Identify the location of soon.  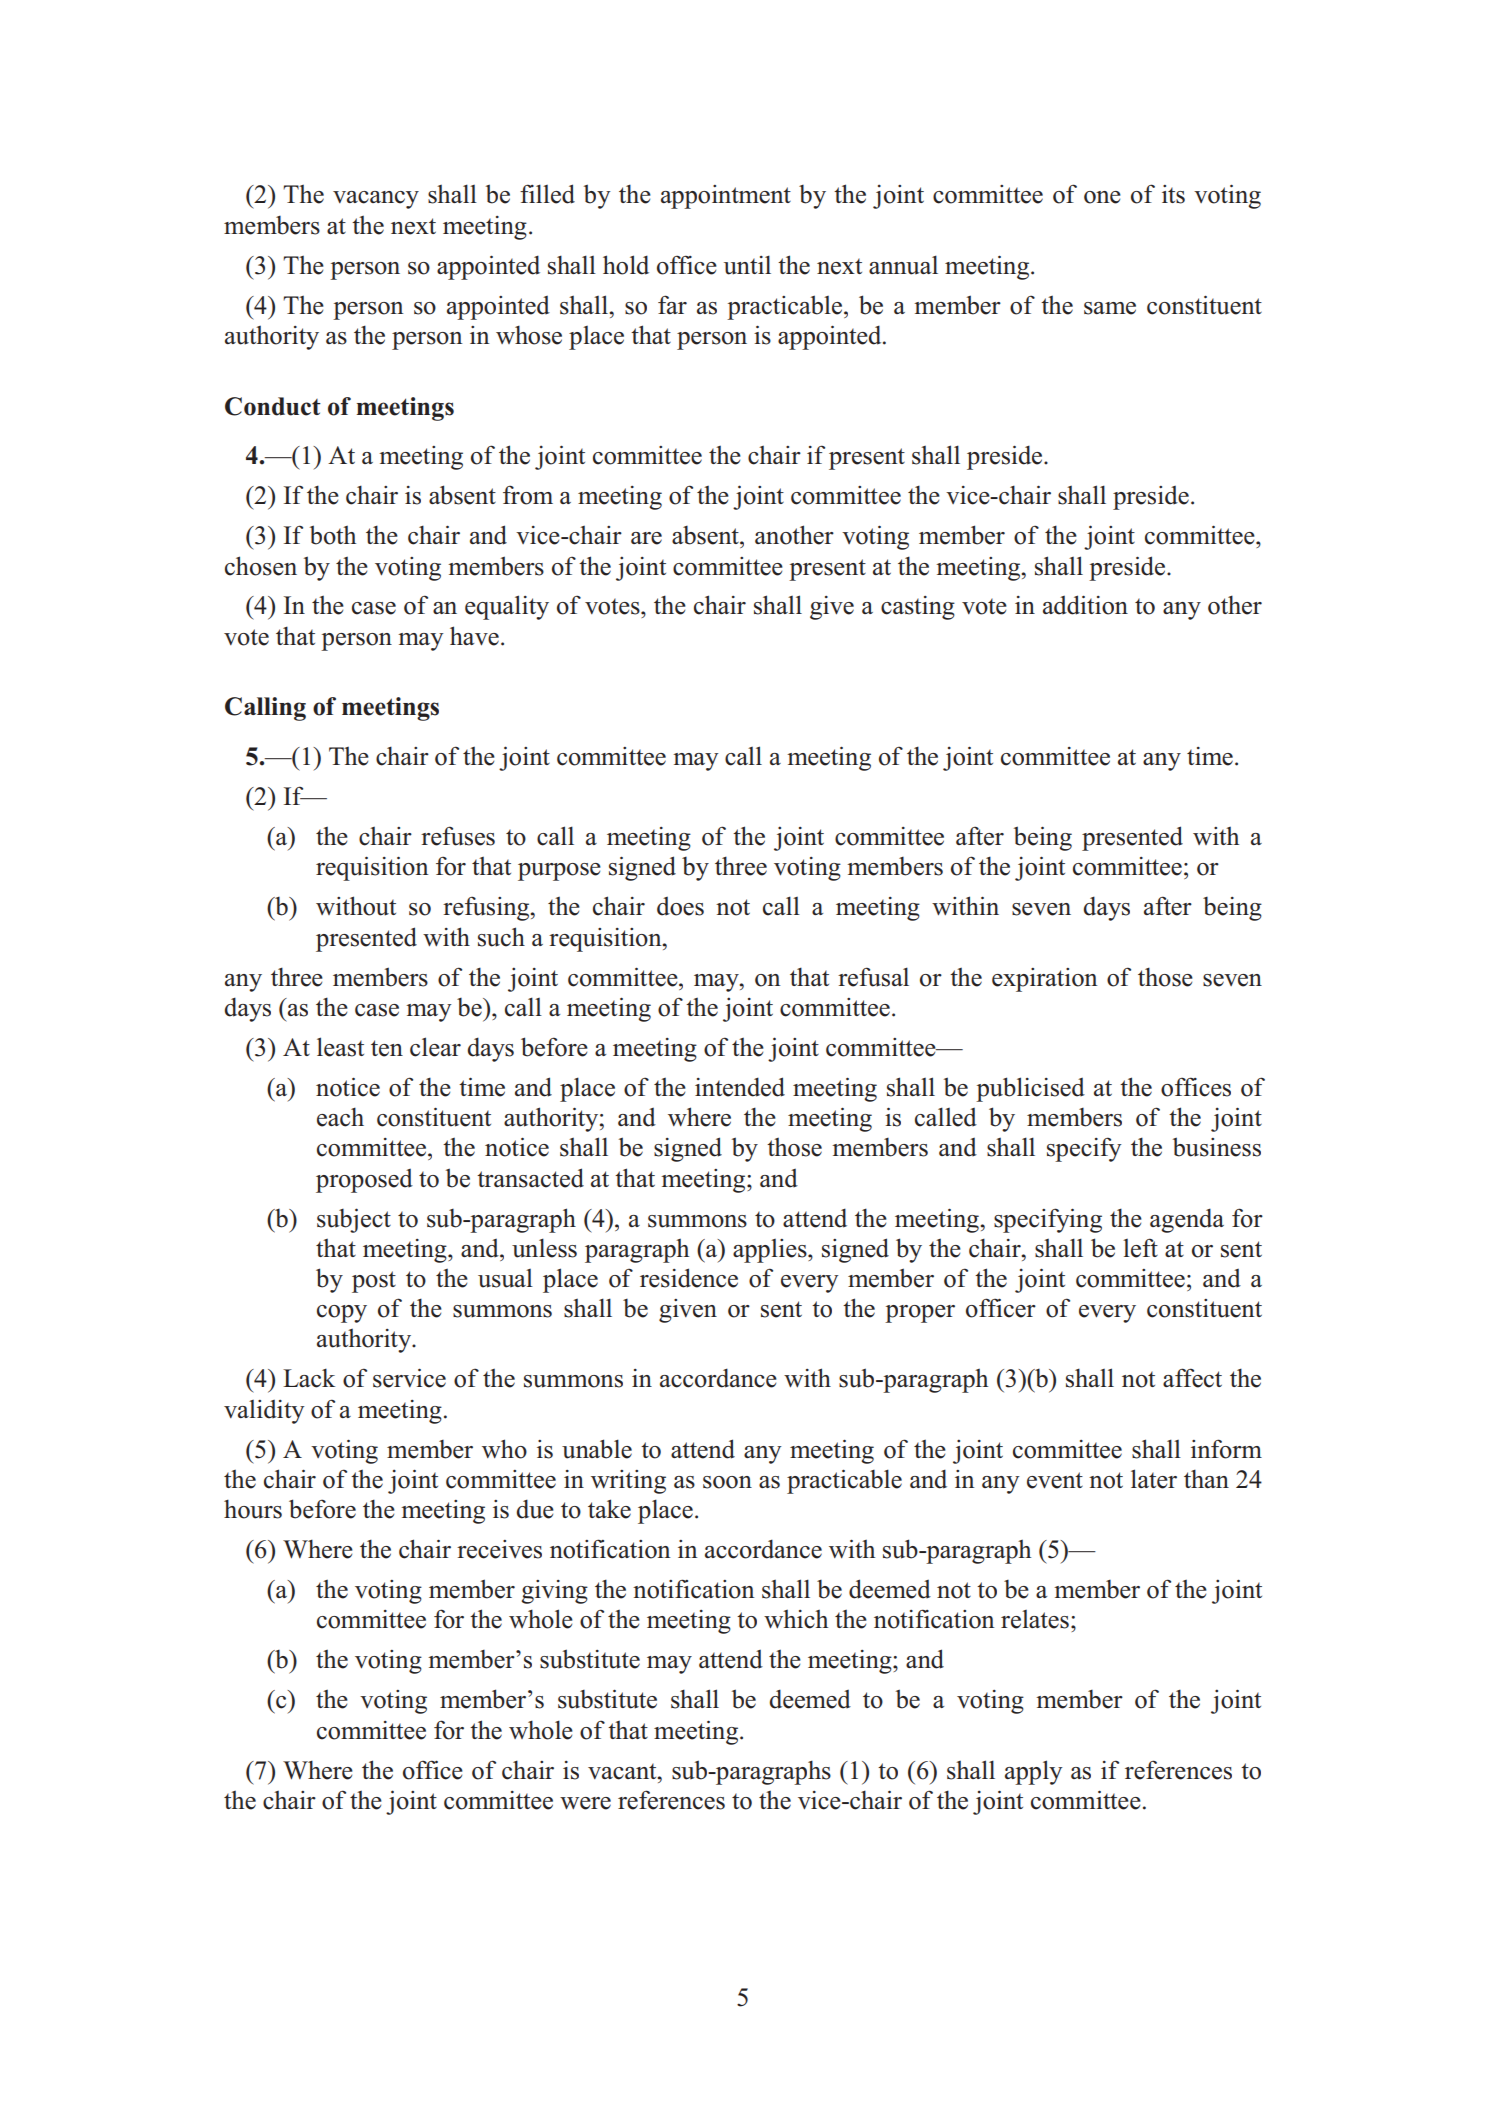
(727, 1482).
